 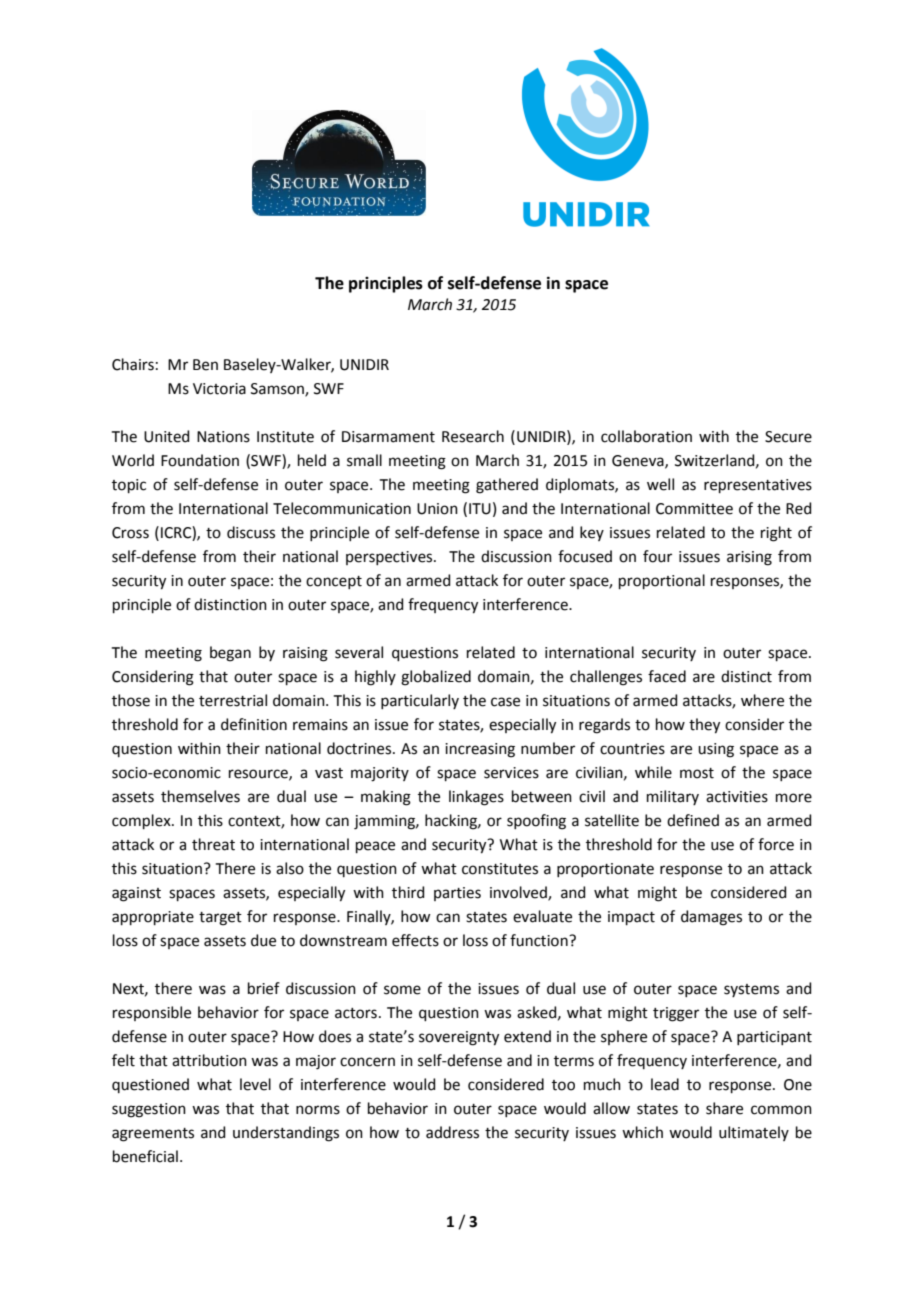 What do you see at coordinates (473, 436) in the screenshot?
I see `Research` at bounding box center [473, 436].
